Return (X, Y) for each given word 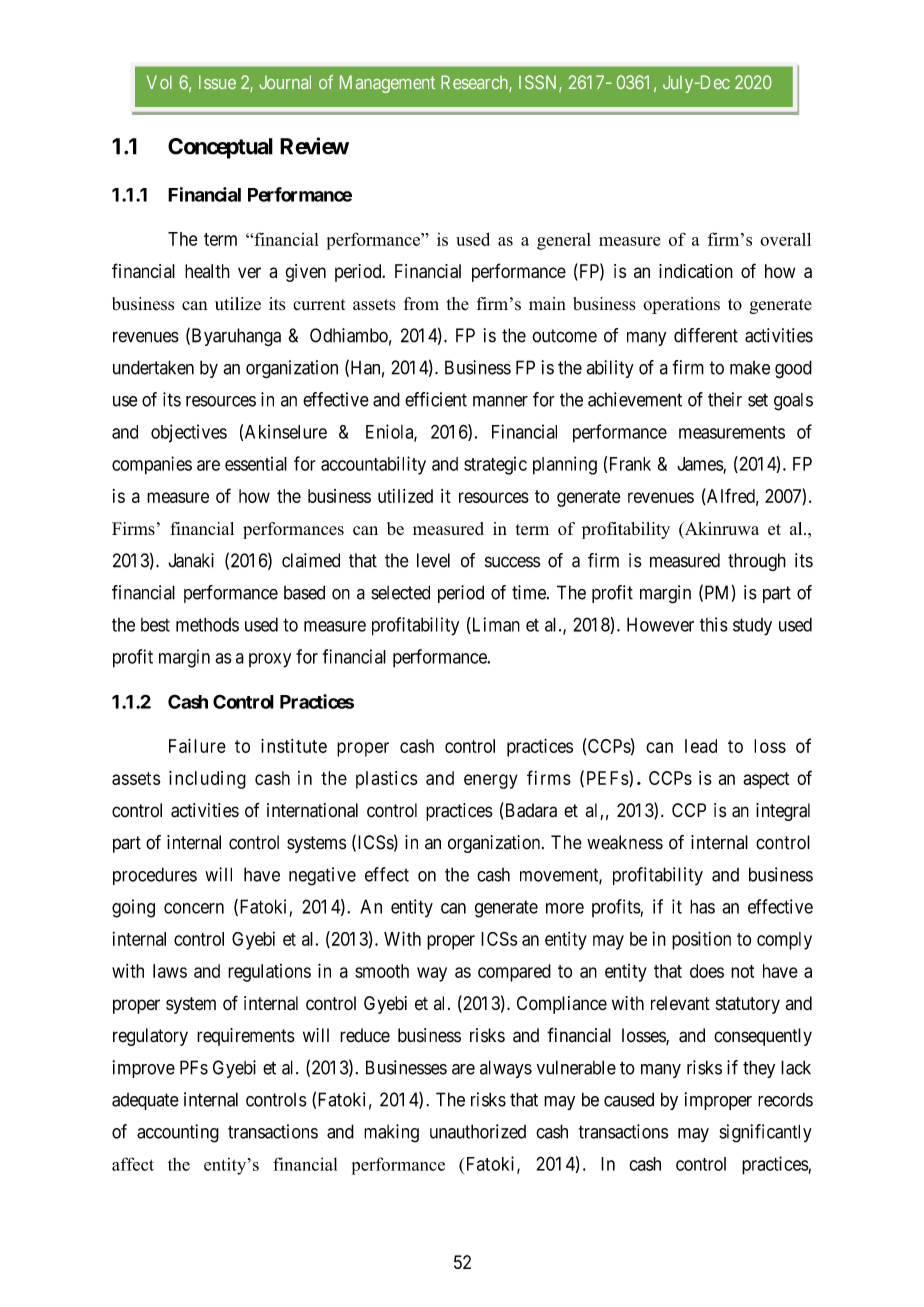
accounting (178, 1133)
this (714, 624)
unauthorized (478, 1131)
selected (400, 592)
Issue (217, 82)
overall (785, 239)
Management (387, 84)
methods (207, 624)
